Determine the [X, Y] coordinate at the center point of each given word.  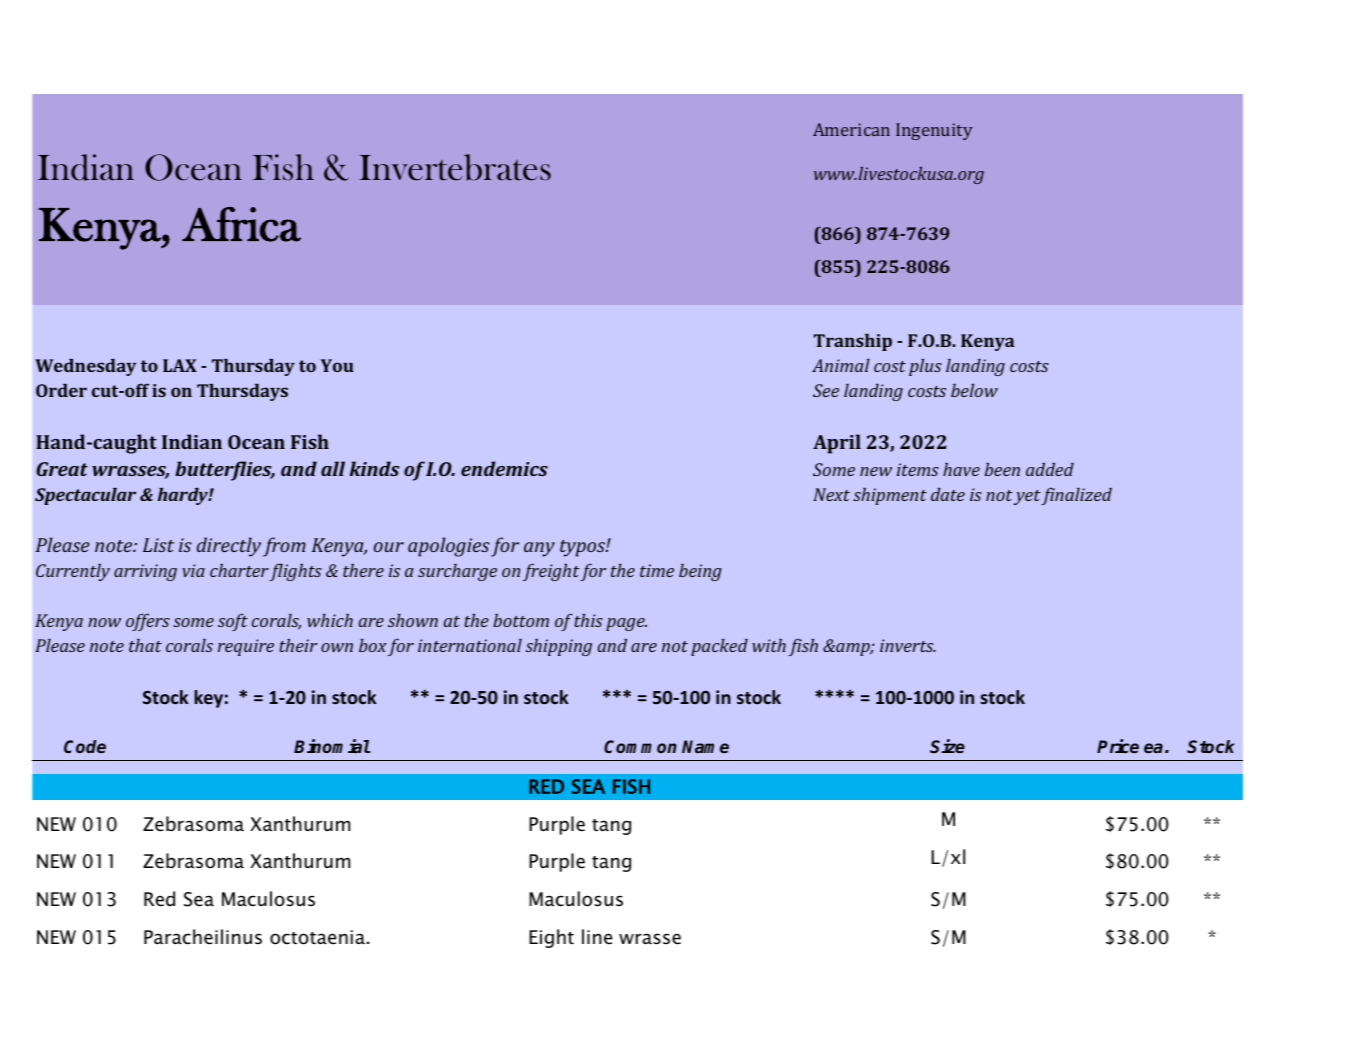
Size [947, 746]
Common [640, 746]
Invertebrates [455, 167]
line [597, 937]
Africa [241, 224]
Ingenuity [934, 131]
